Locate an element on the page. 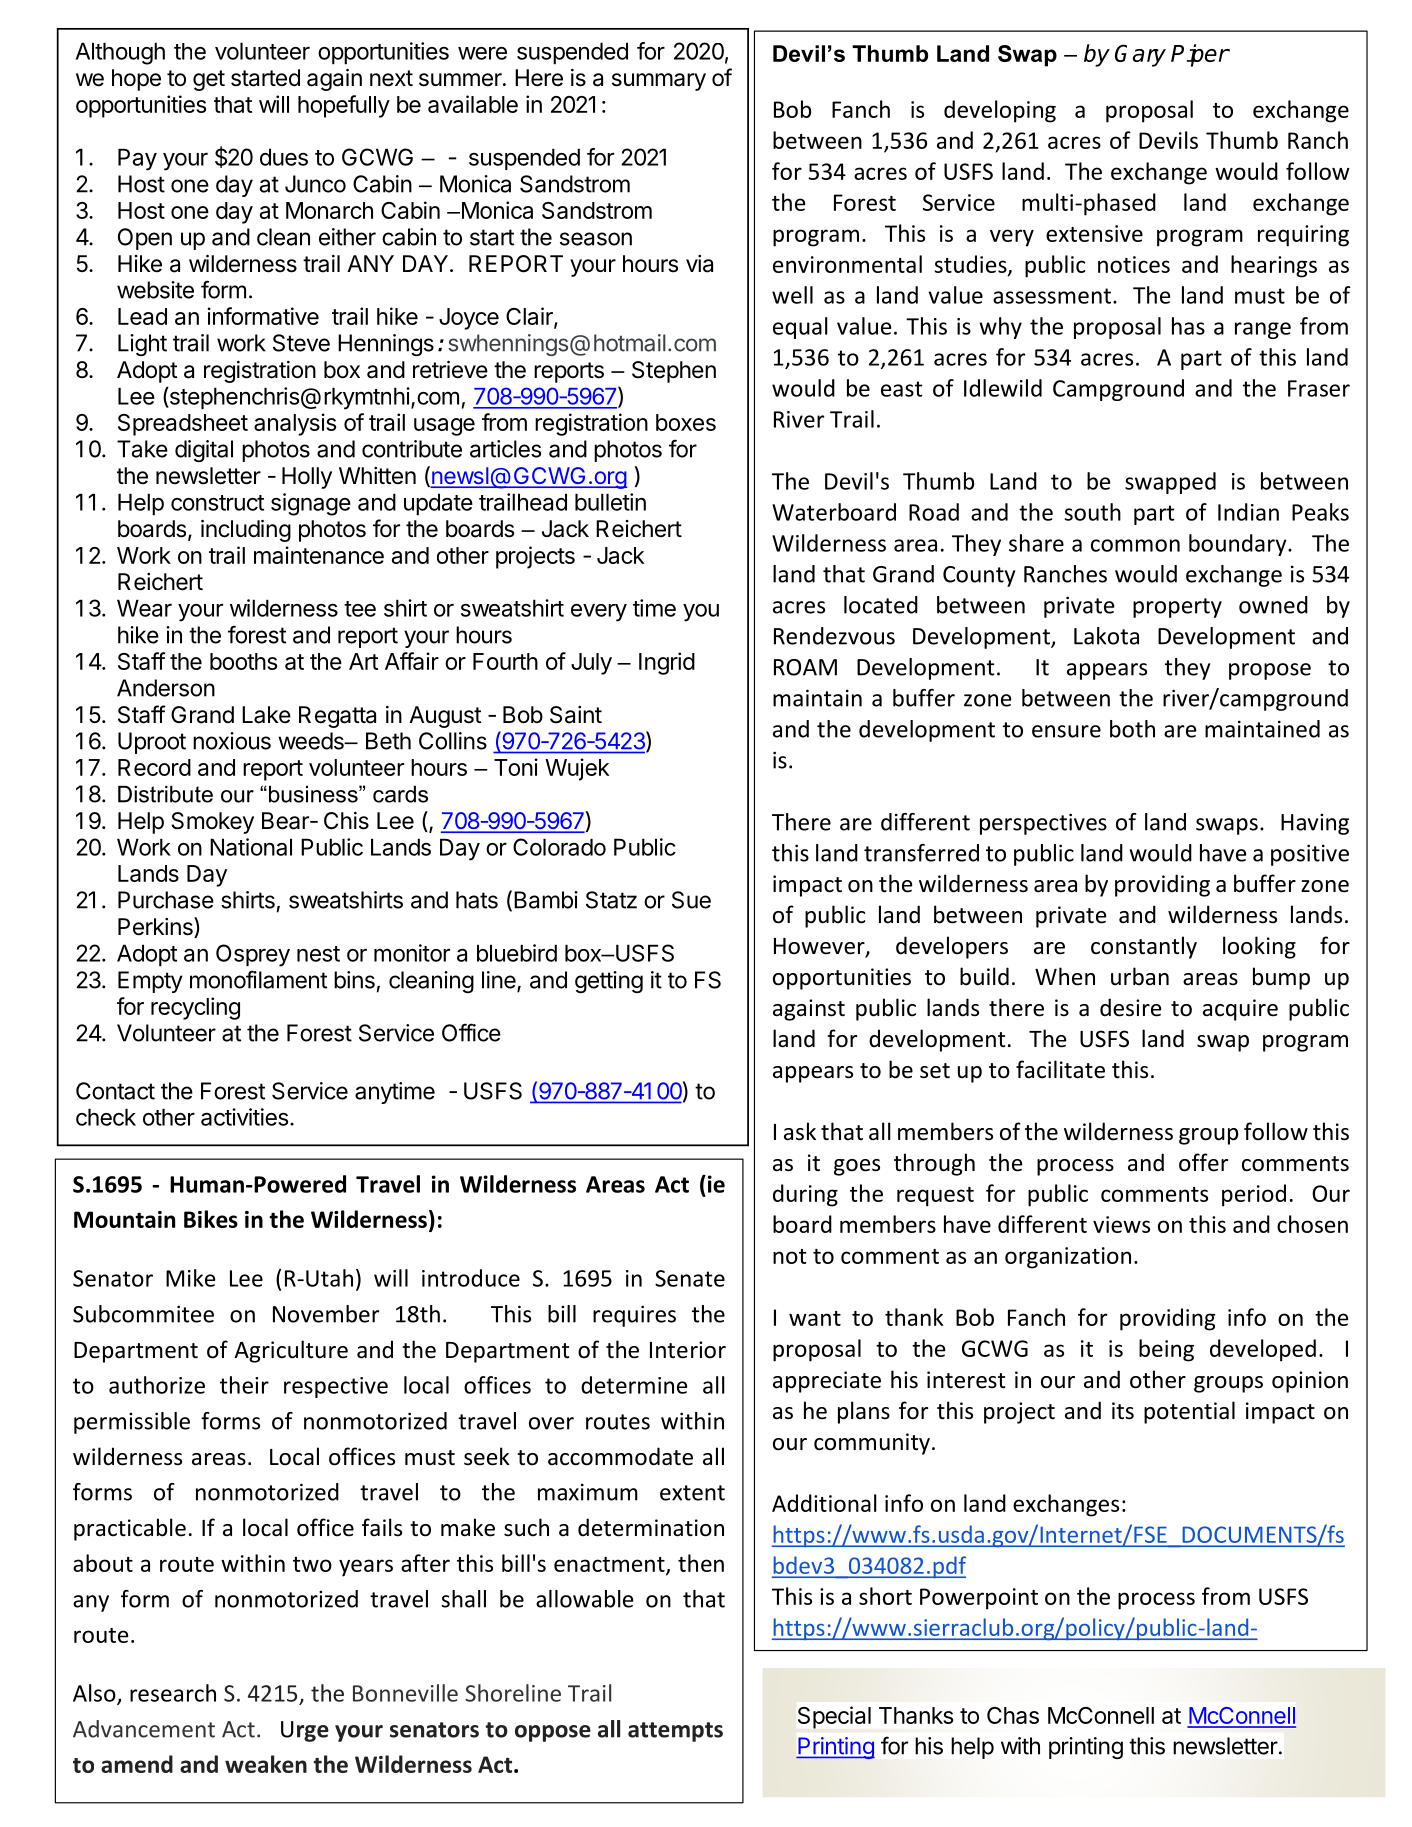  Osprey is located at coordinates (253, 955).
